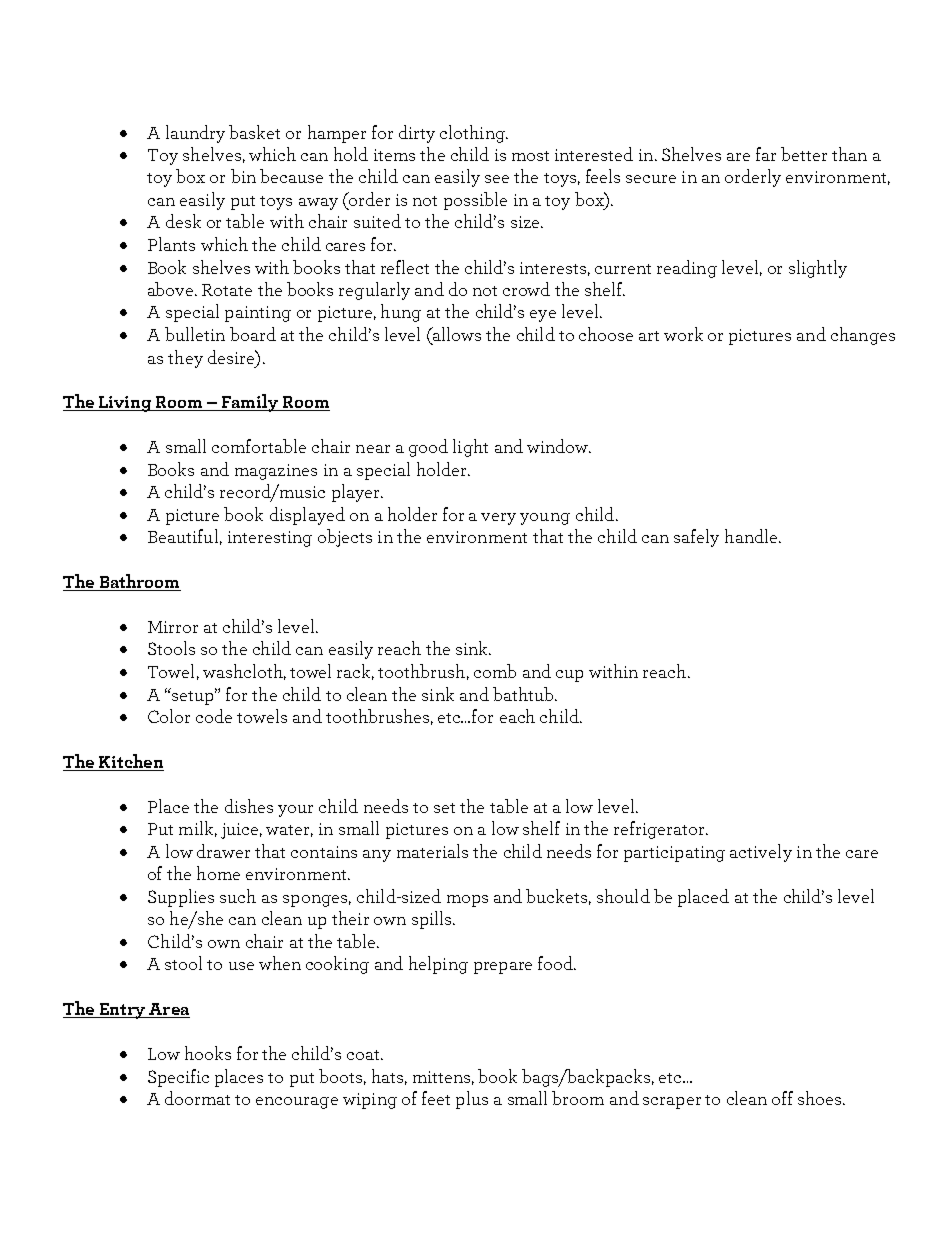 Image resolution: width=952 pixels, height=1233 pixels. I want to click on far, so click(766, 154).
